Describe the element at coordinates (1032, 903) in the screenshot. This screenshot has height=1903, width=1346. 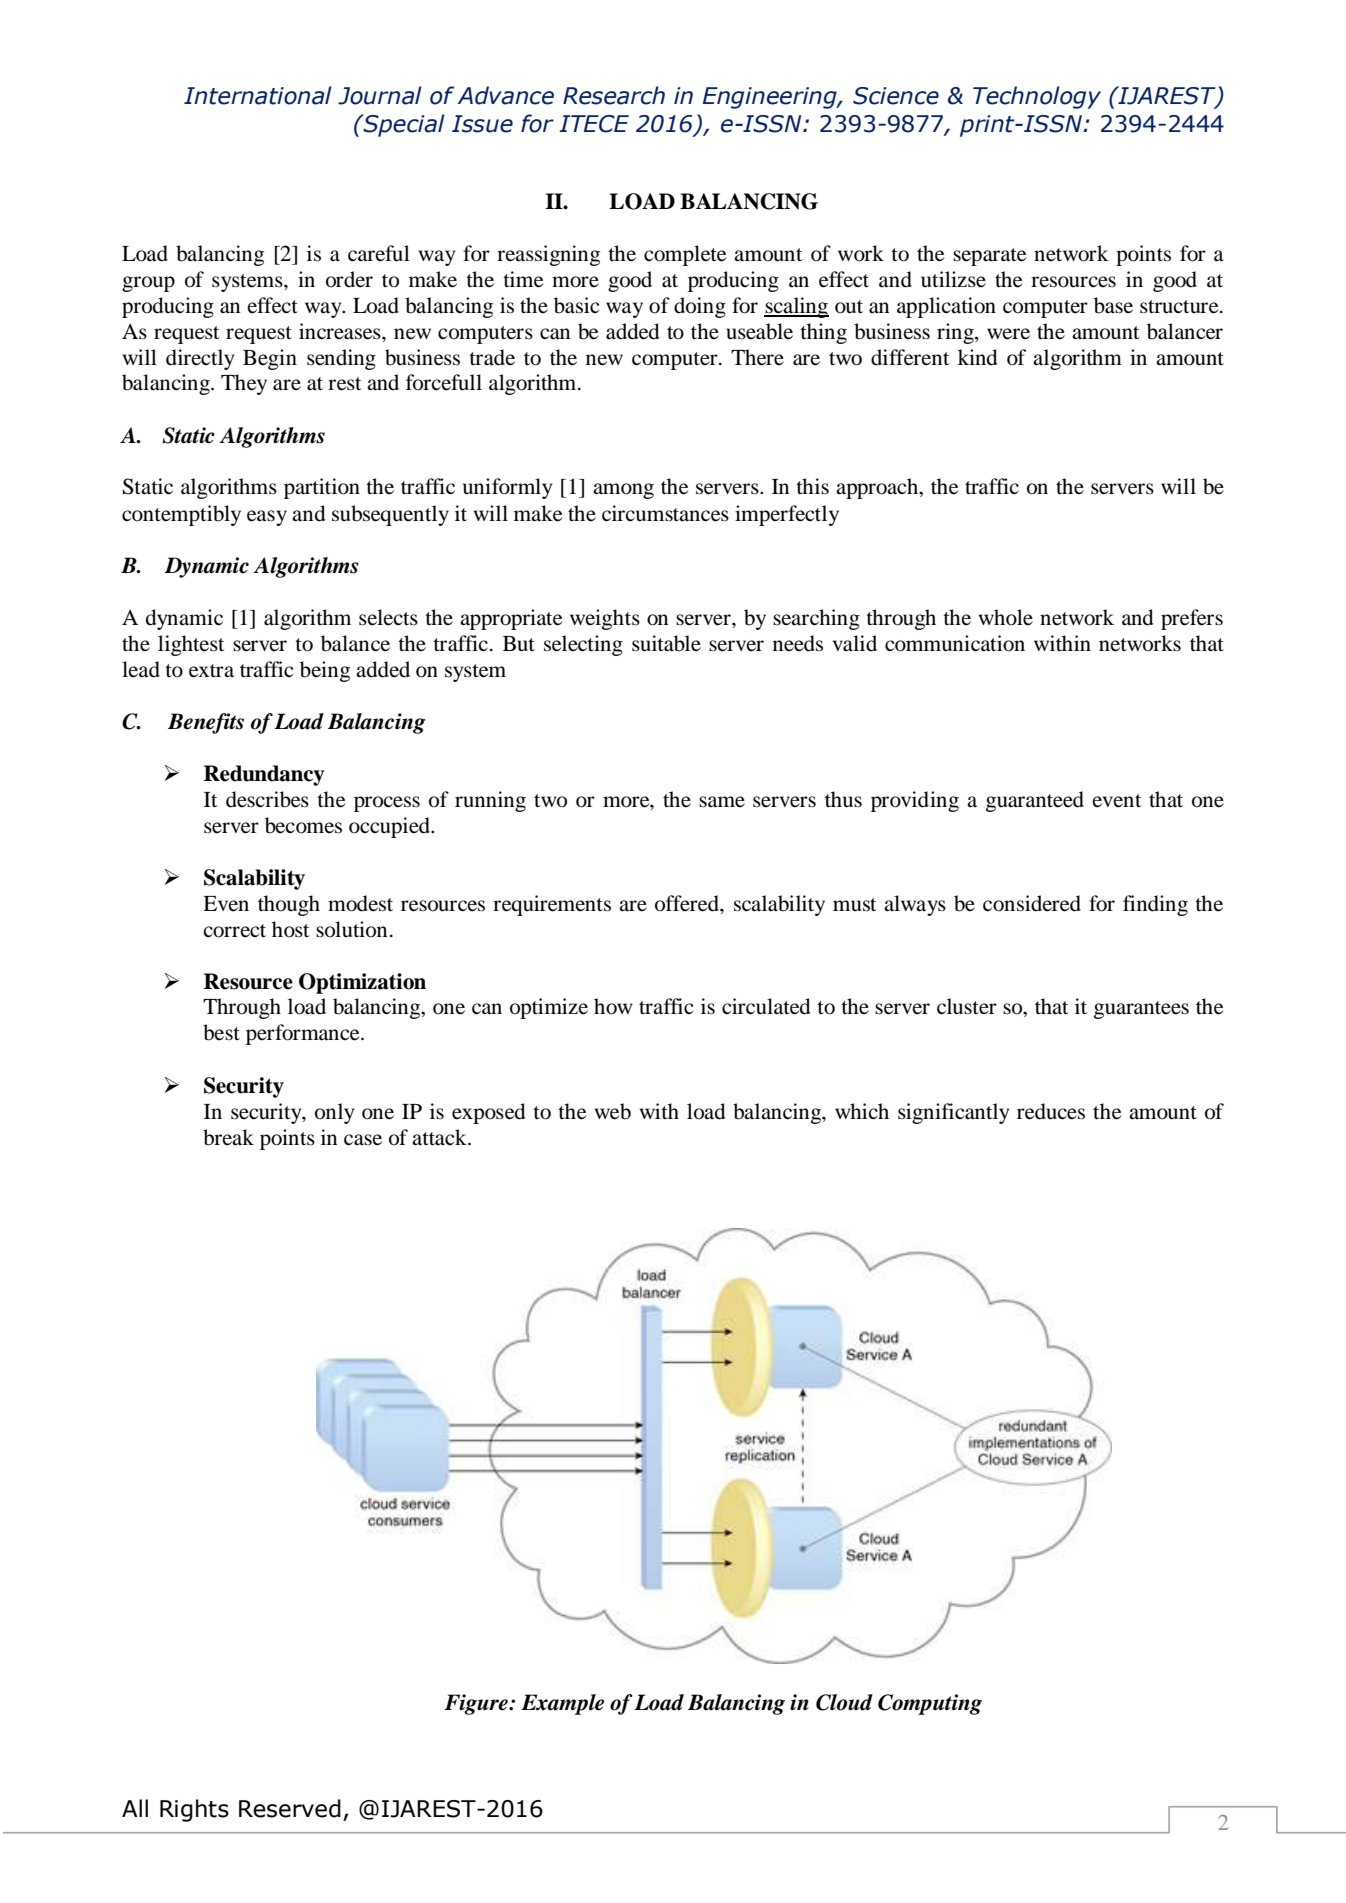
I see `considered` at that location.
